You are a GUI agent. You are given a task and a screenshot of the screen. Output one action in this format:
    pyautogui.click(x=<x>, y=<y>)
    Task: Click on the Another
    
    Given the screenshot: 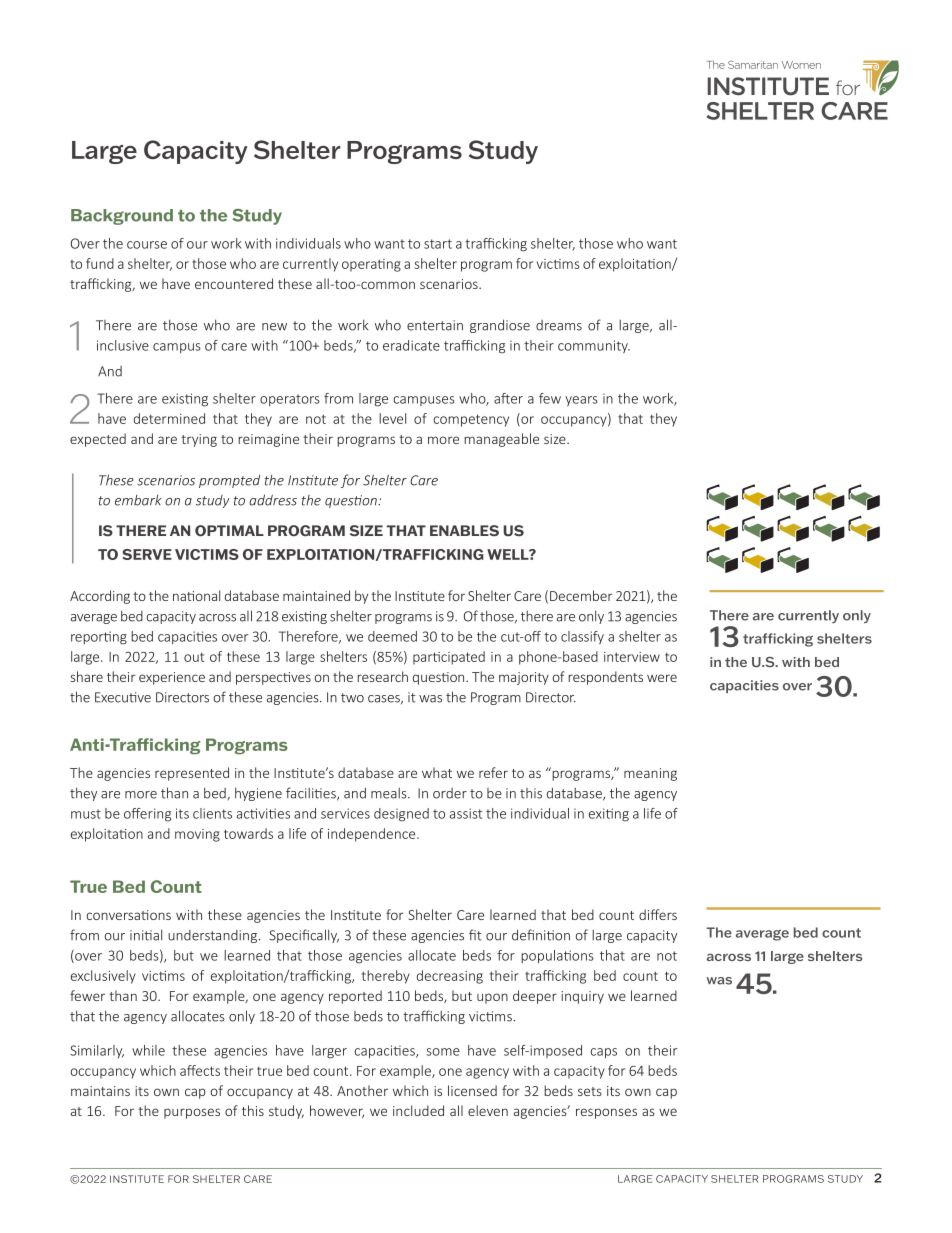 What is the action you would take?
    pyautogui.click(x=362, y=1090)
